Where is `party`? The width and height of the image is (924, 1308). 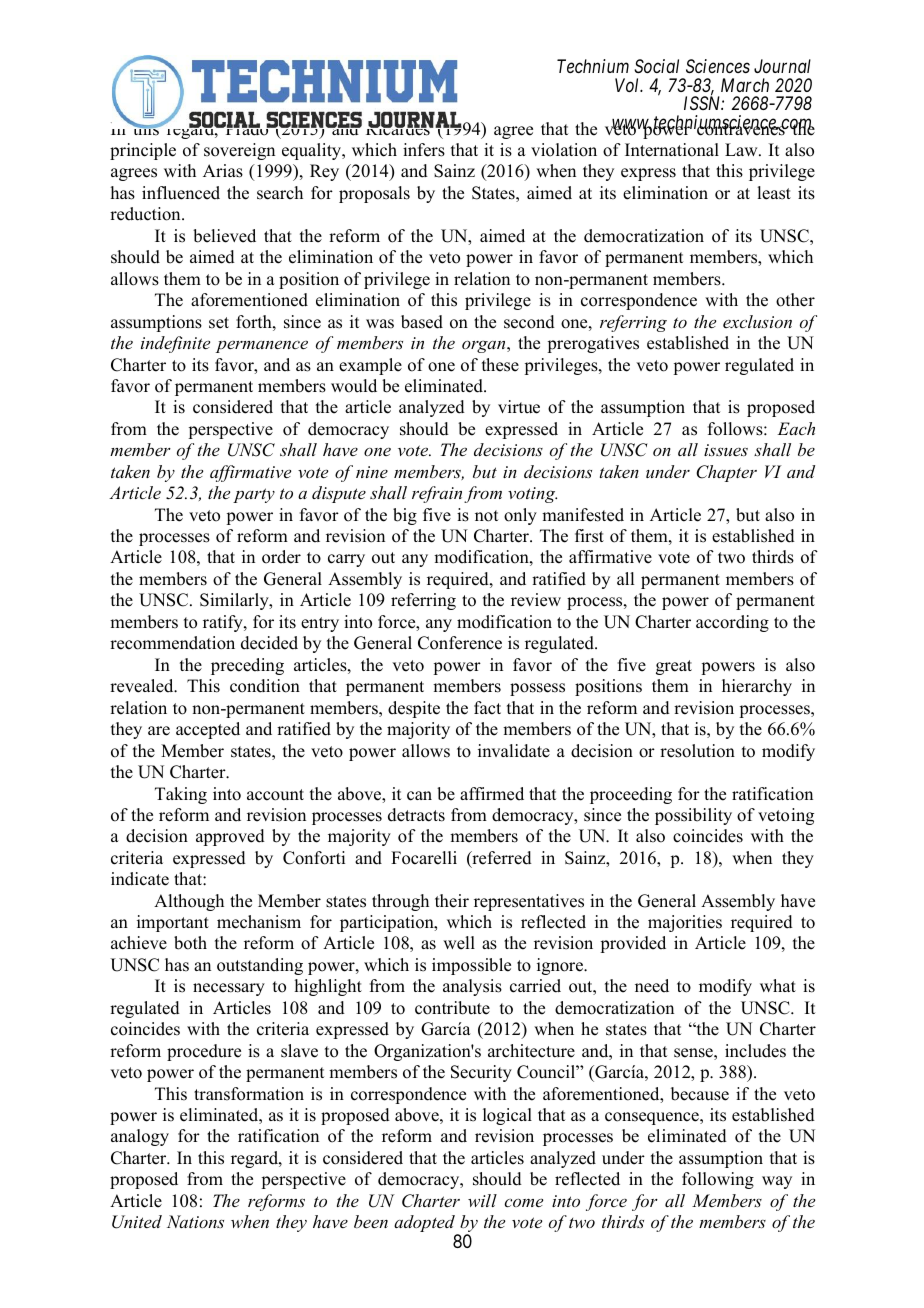
party is located at coordinates (254, 495).
